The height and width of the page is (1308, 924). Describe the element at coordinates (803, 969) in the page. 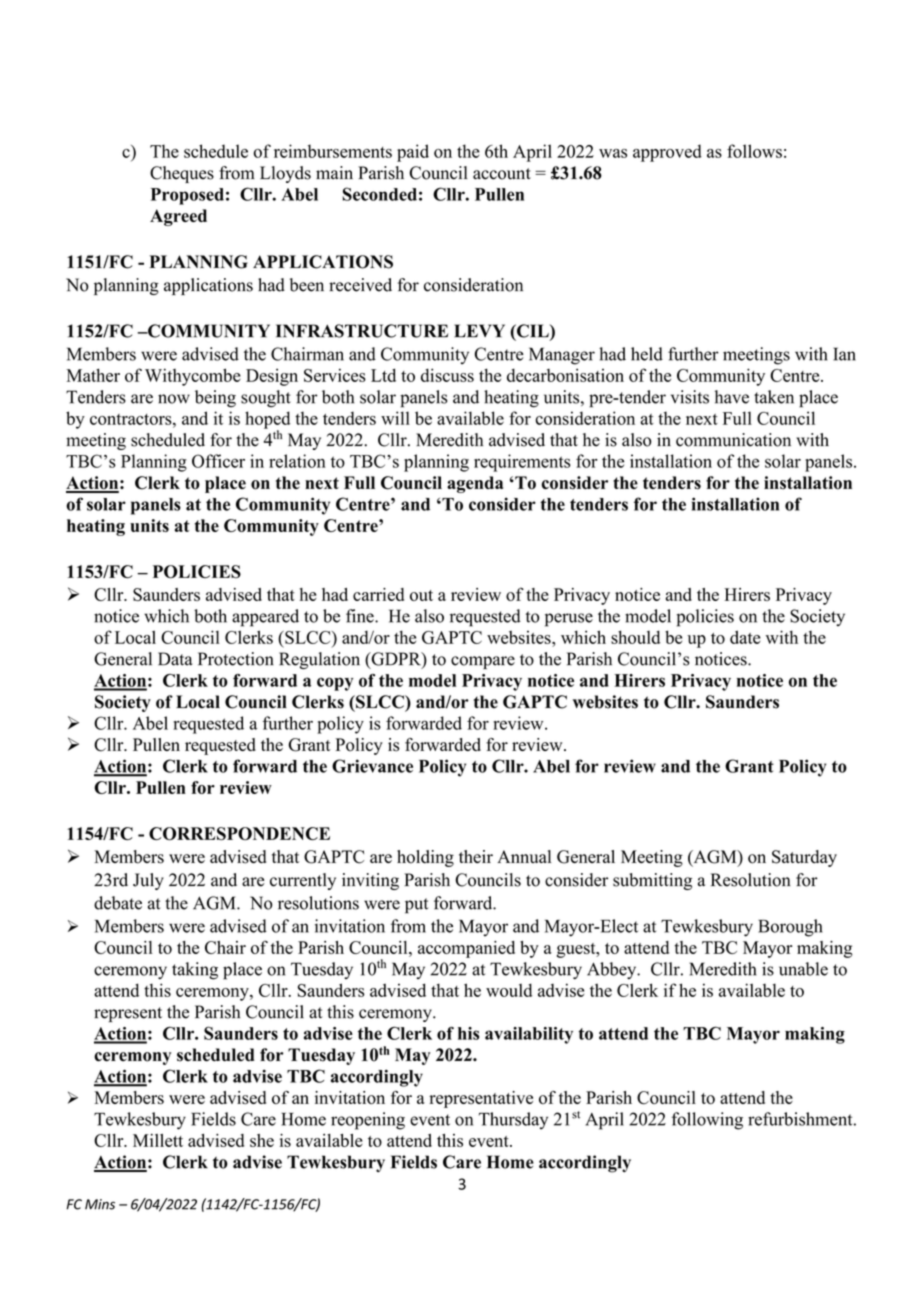

I see `unable` at that location.
